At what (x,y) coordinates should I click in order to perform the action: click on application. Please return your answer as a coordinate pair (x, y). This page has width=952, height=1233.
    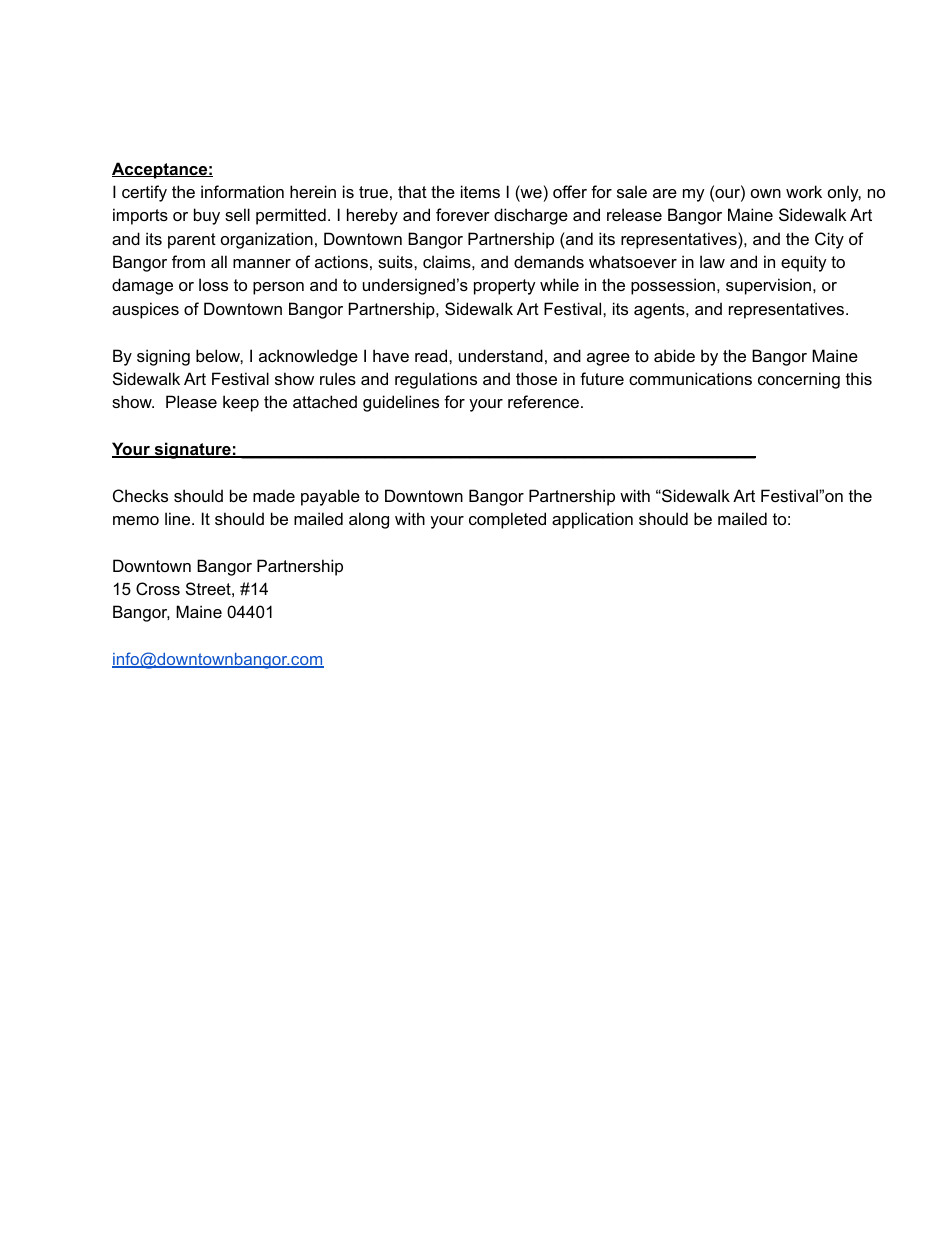
    Looking at the image, I should click on (592, 520).
